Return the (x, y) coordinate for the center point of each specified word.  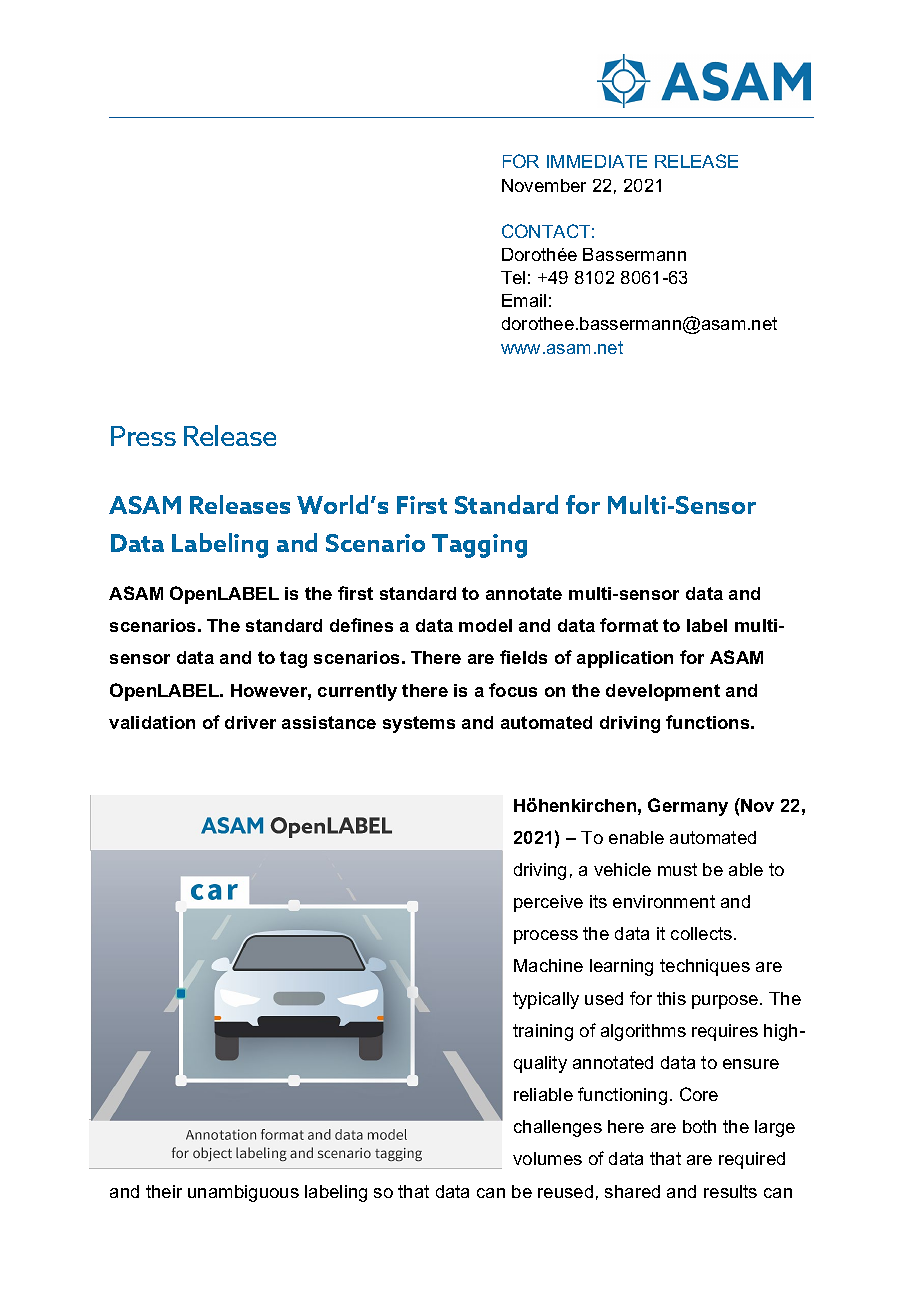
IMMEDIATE (597, 161)
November (544, 185)
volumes (547, 1158)
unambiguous (243, 1193)
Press (143, 436)
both (699, 1126)
